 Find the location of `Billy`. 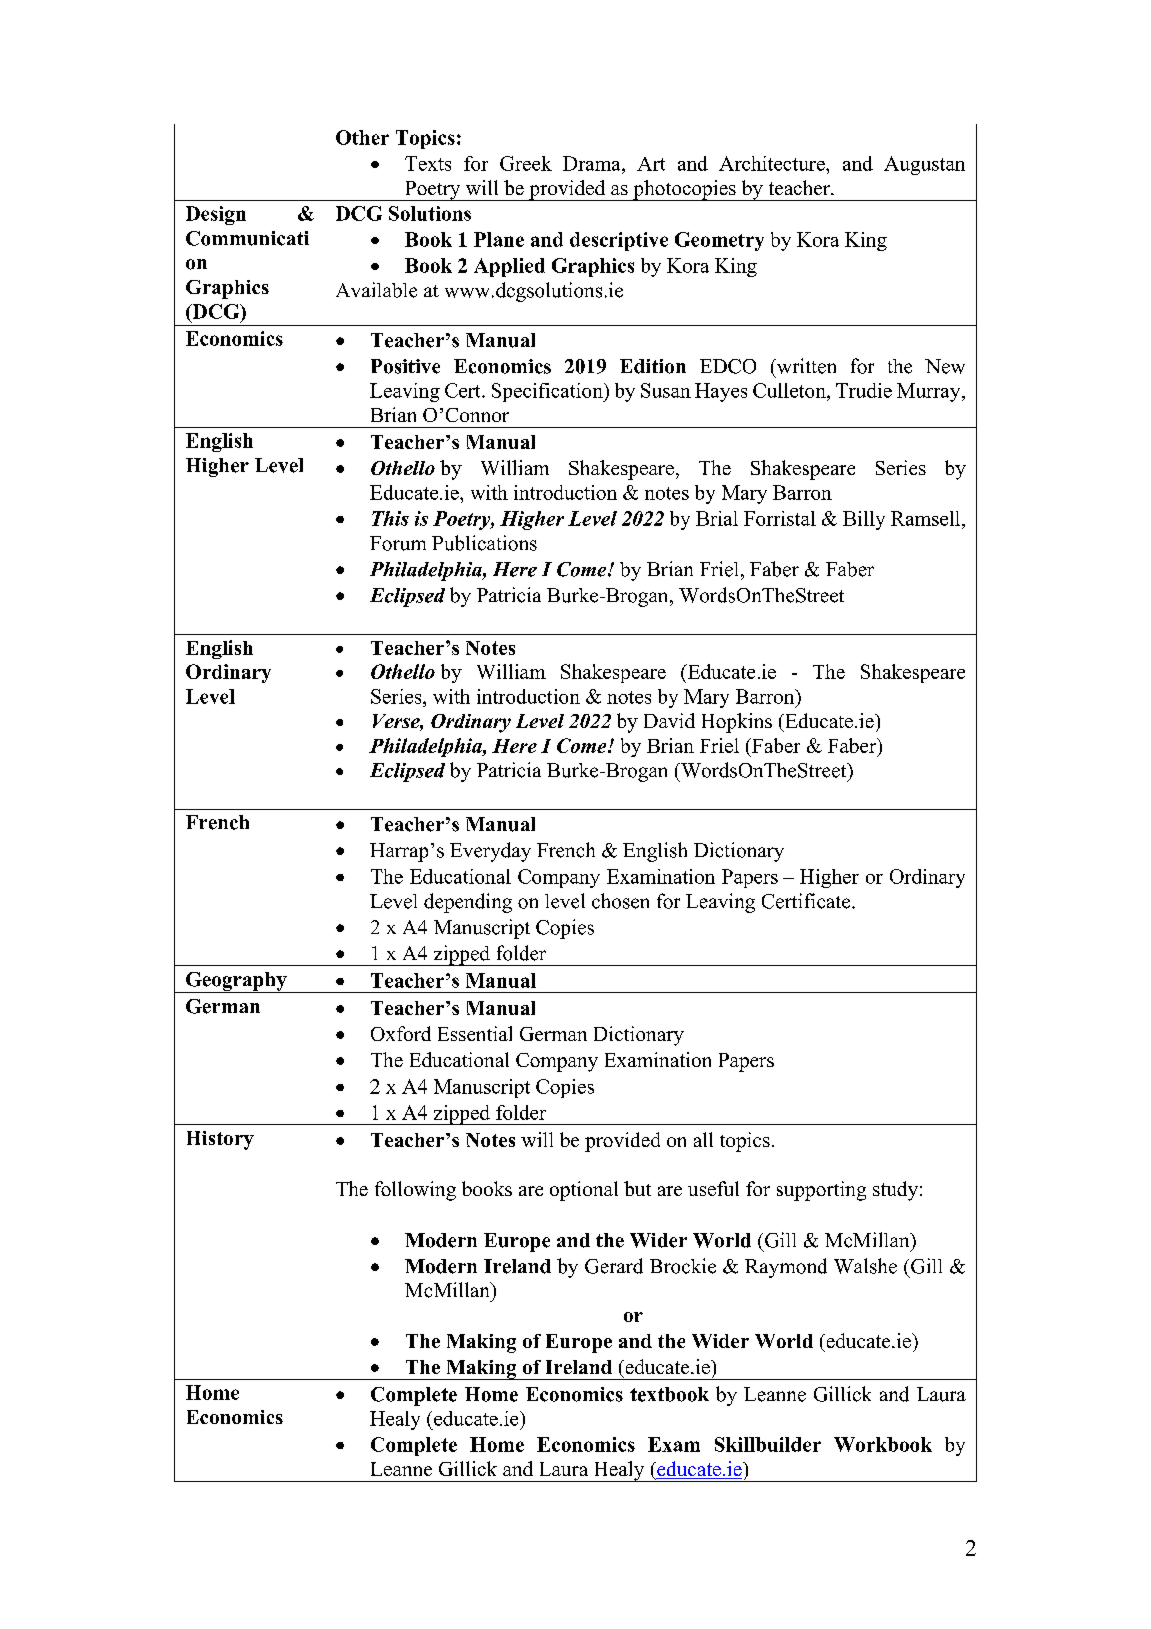

Billy is located at coordinates (864, 520).
